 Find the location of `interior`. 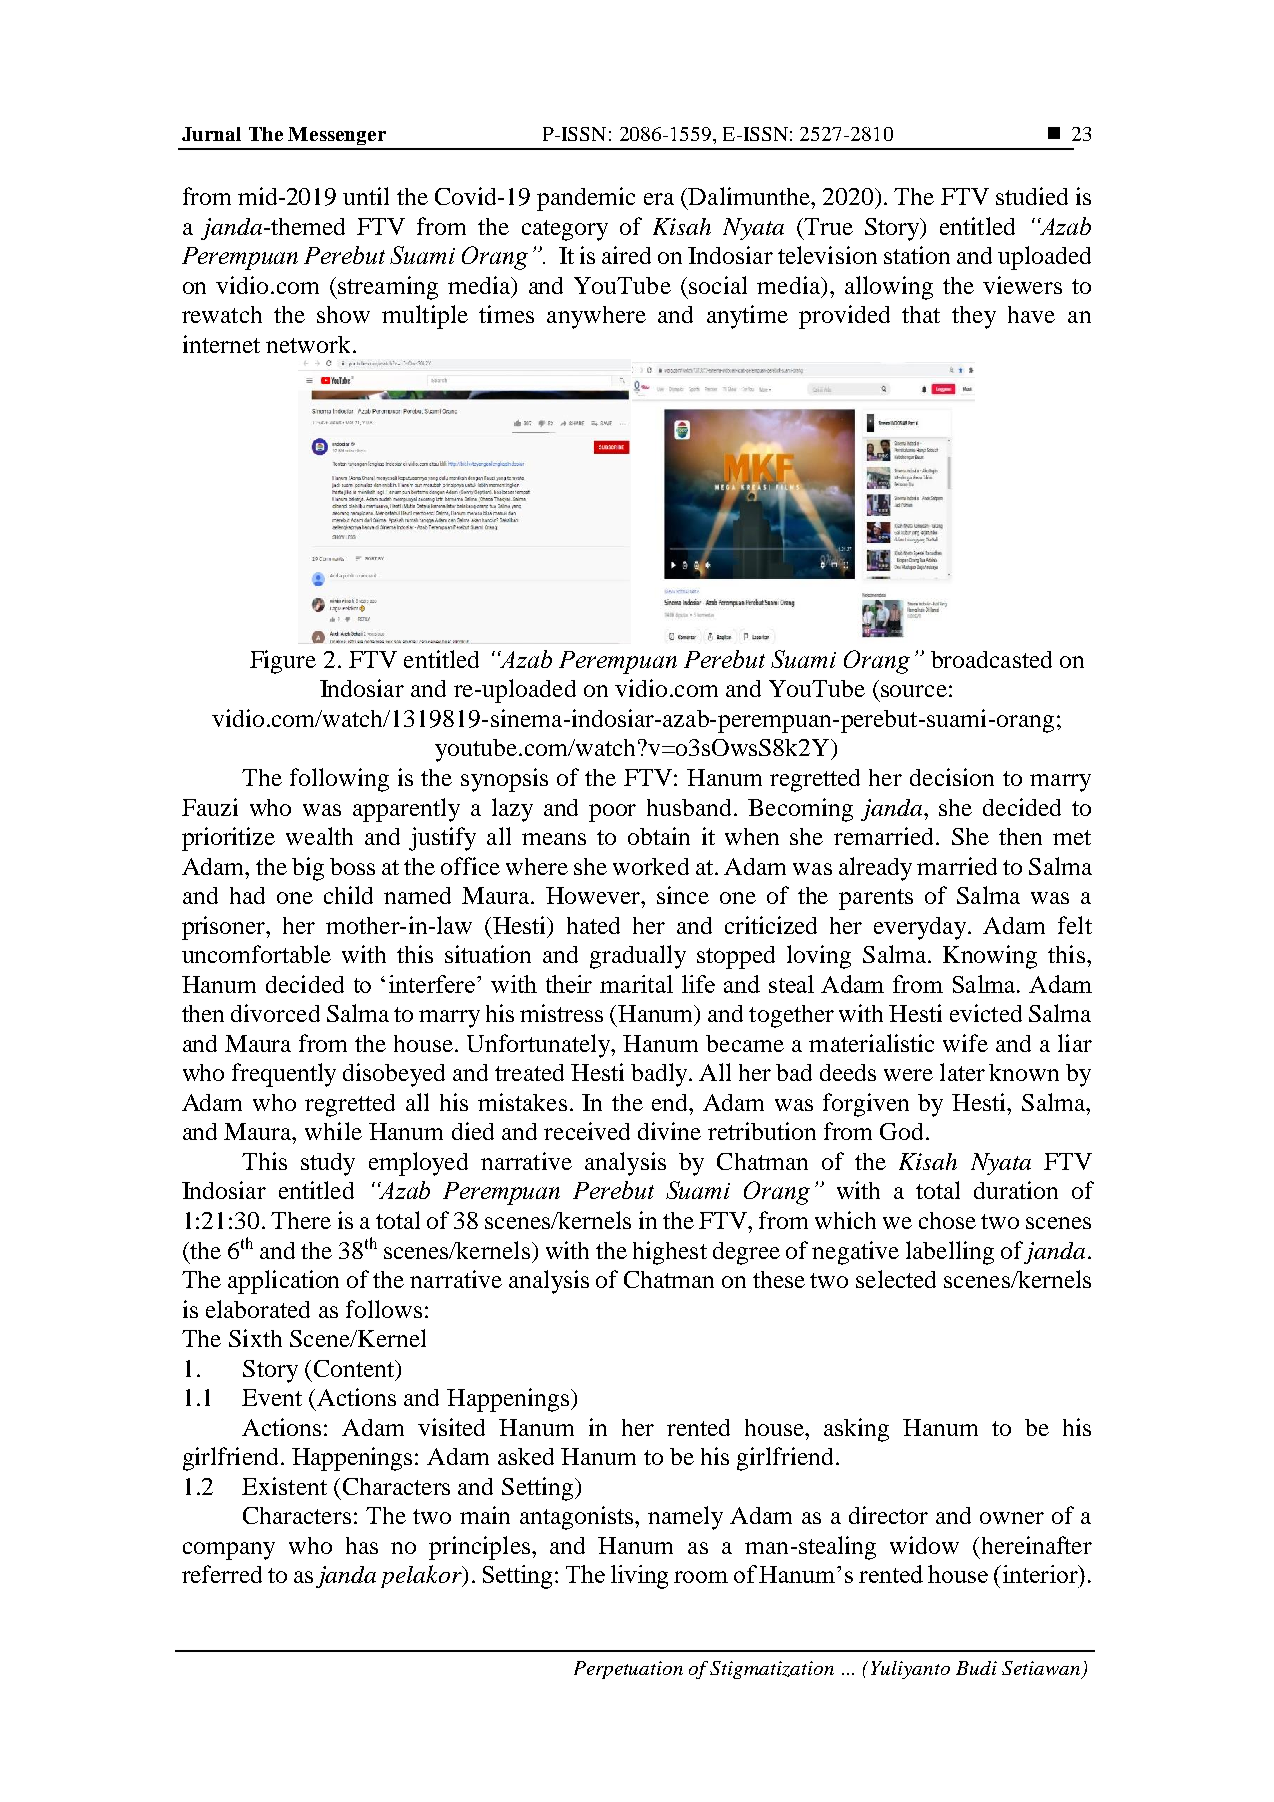

interior is located at coordinates (1040, 1574).
